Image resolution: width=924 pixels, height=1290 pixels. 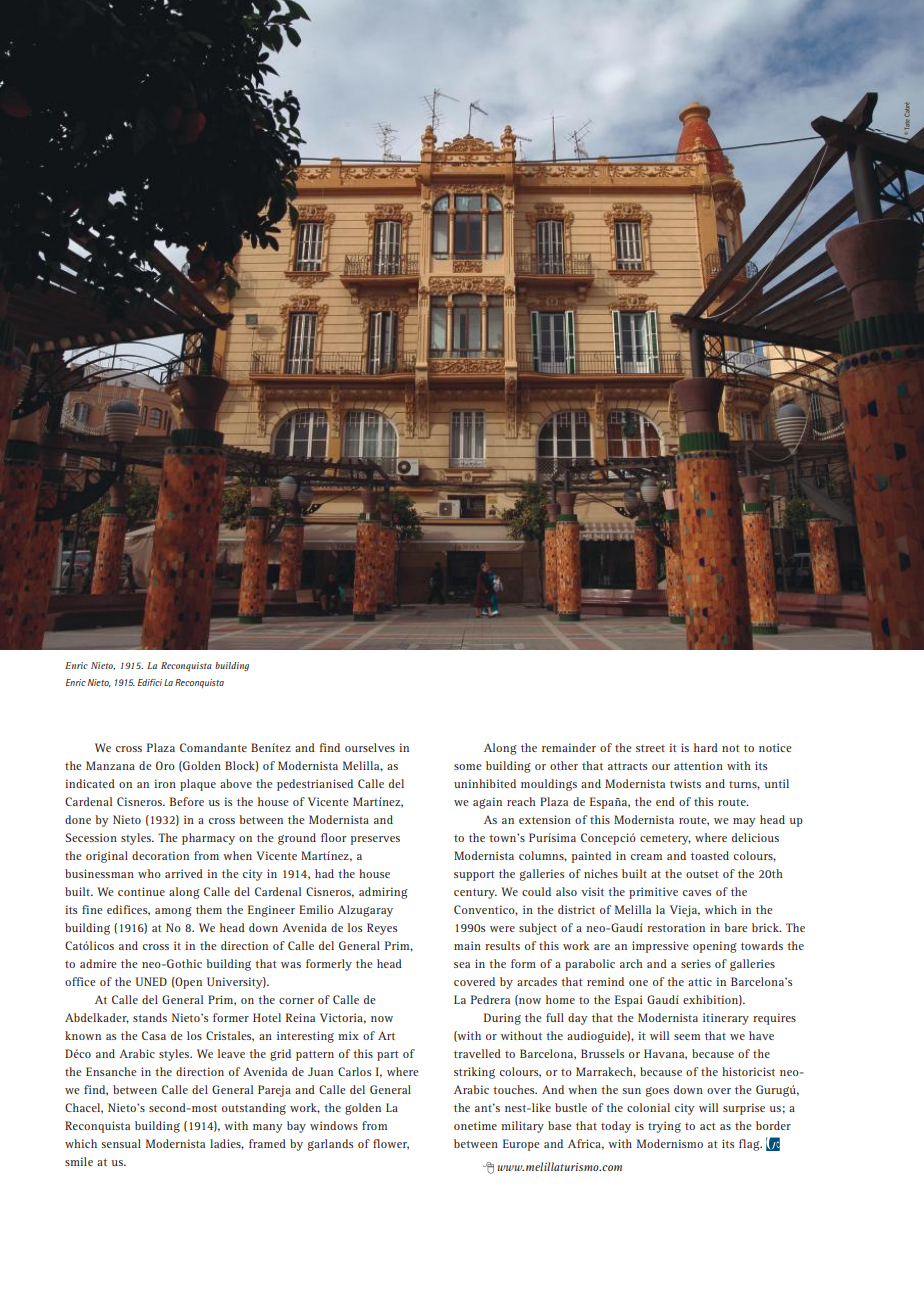 What do you see at coordinates (150, 1017) in the page?
I see `stands` at bounding box center [150, 1017].
